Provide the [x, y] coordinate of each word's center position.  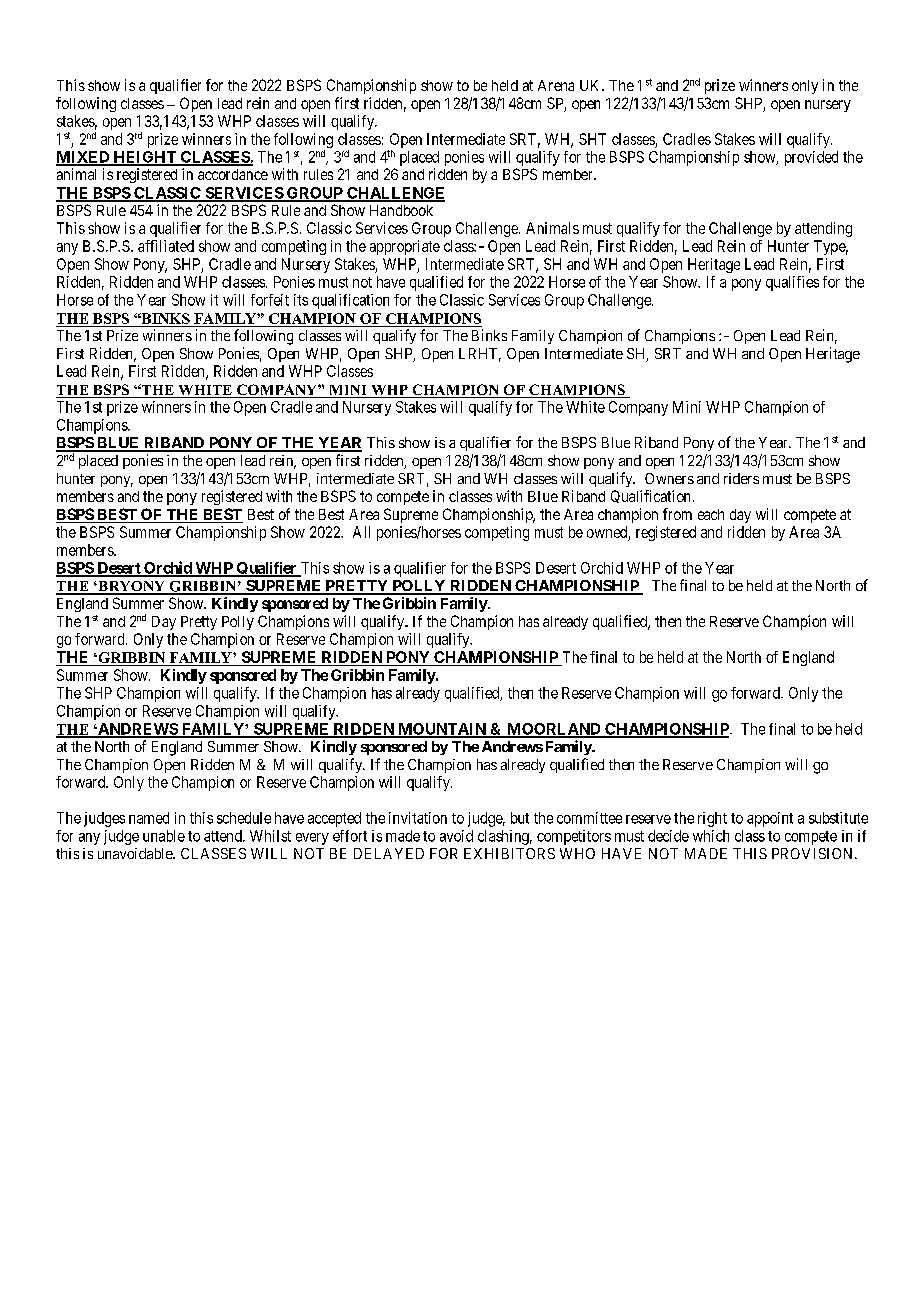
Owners [669, 478]
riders [741, 478]
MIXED [84, 158]
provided [811, 158]
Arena [556, 85]
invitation [418, 818]
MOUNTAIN [442, 730]
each [711, 514]
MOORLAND [554, 730]
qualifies [792, 283]
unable [164, 836]
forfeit [270, 300]
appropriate [405, 247]
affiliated [166, 246]
